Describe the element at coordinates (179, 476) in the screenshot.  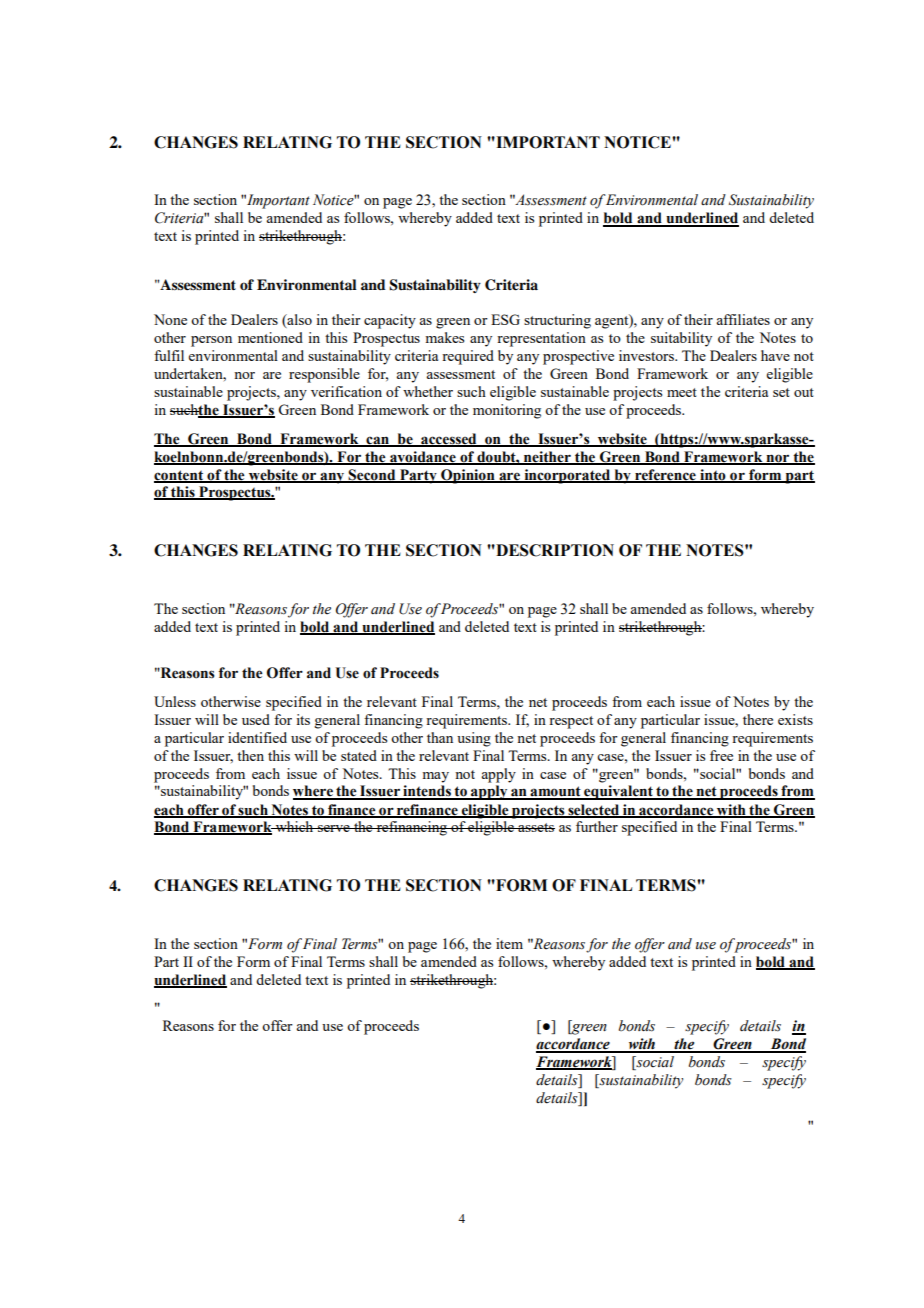
I see `content` at that location.
